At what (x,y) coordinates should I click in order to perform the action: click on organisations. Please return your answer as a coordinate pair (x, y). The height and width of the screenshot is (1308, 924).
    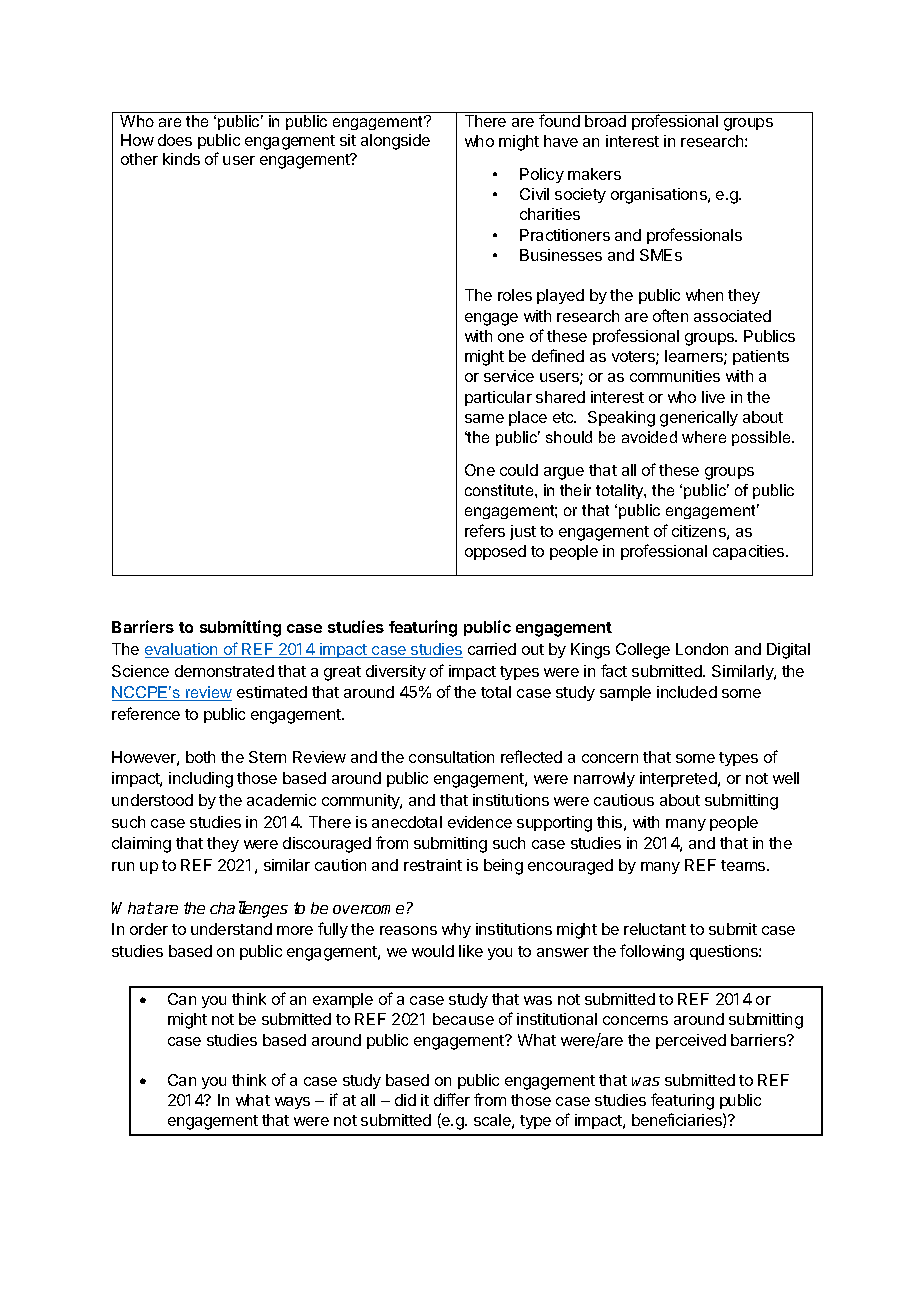
    Looking at the image, I should click on (660, 196).
